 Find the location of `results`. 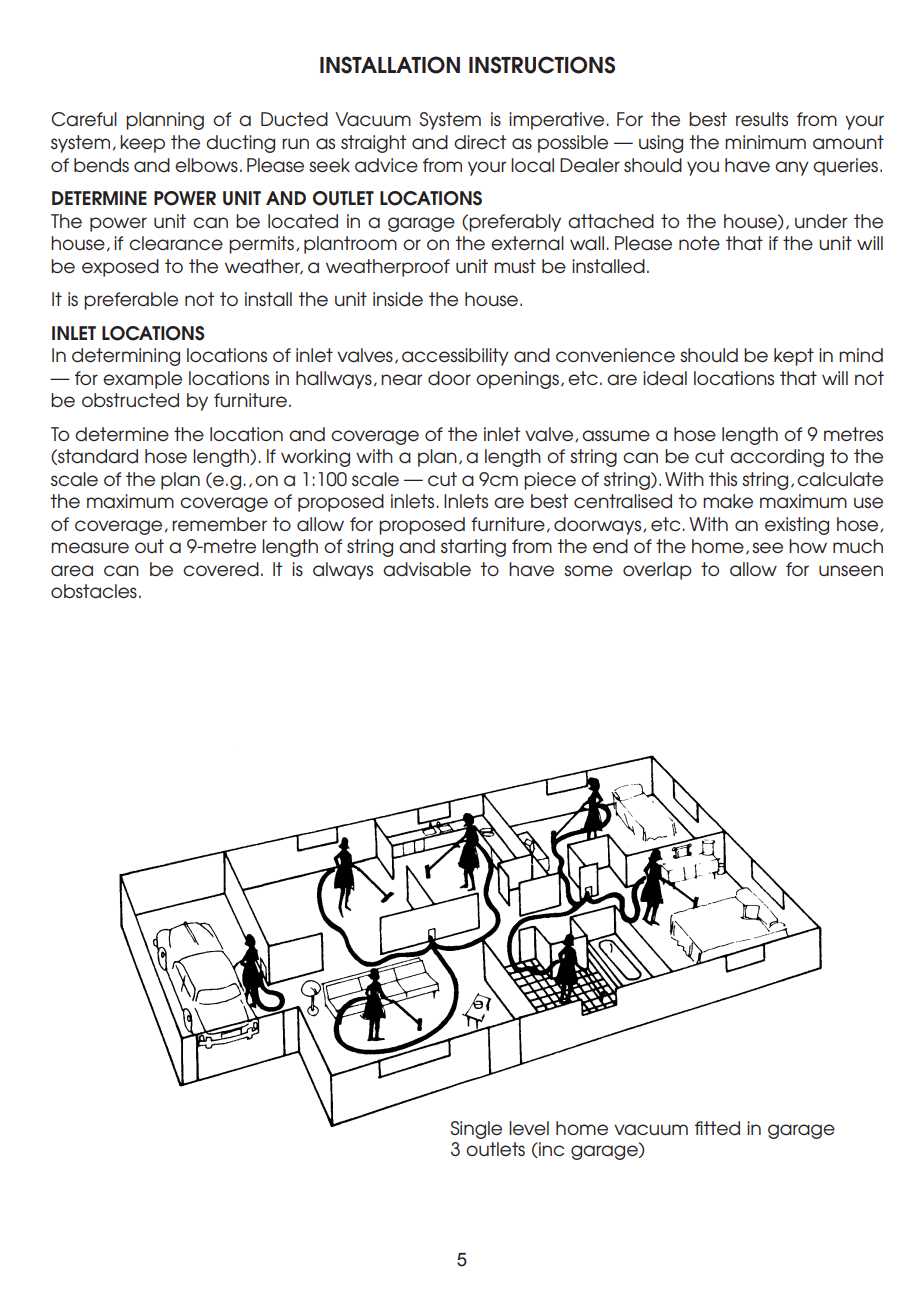

results is located at coordinates (762, 119).
